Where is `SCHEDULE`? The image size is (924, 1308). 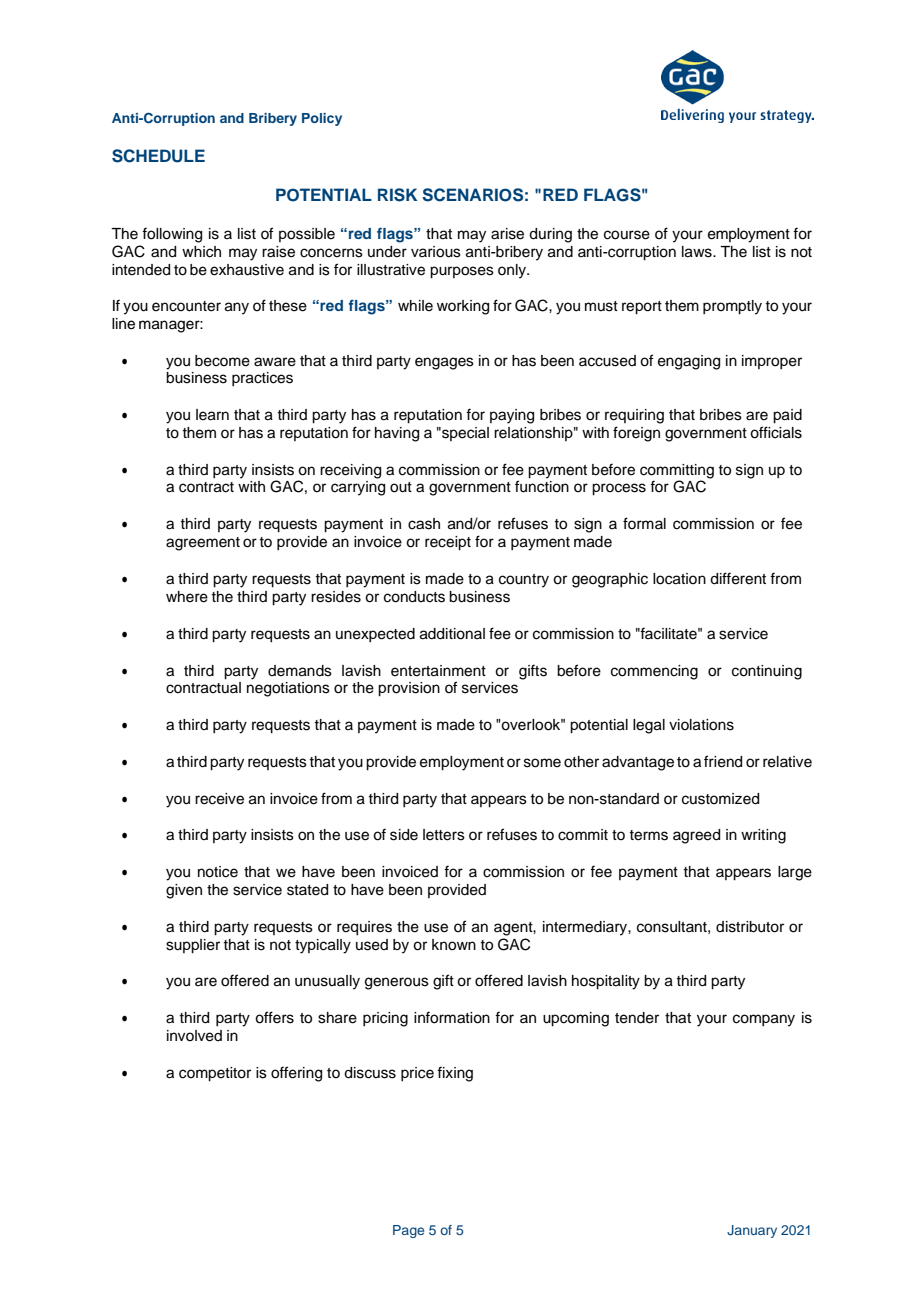 SCHEDULE is located at coordinates (158, 156).
